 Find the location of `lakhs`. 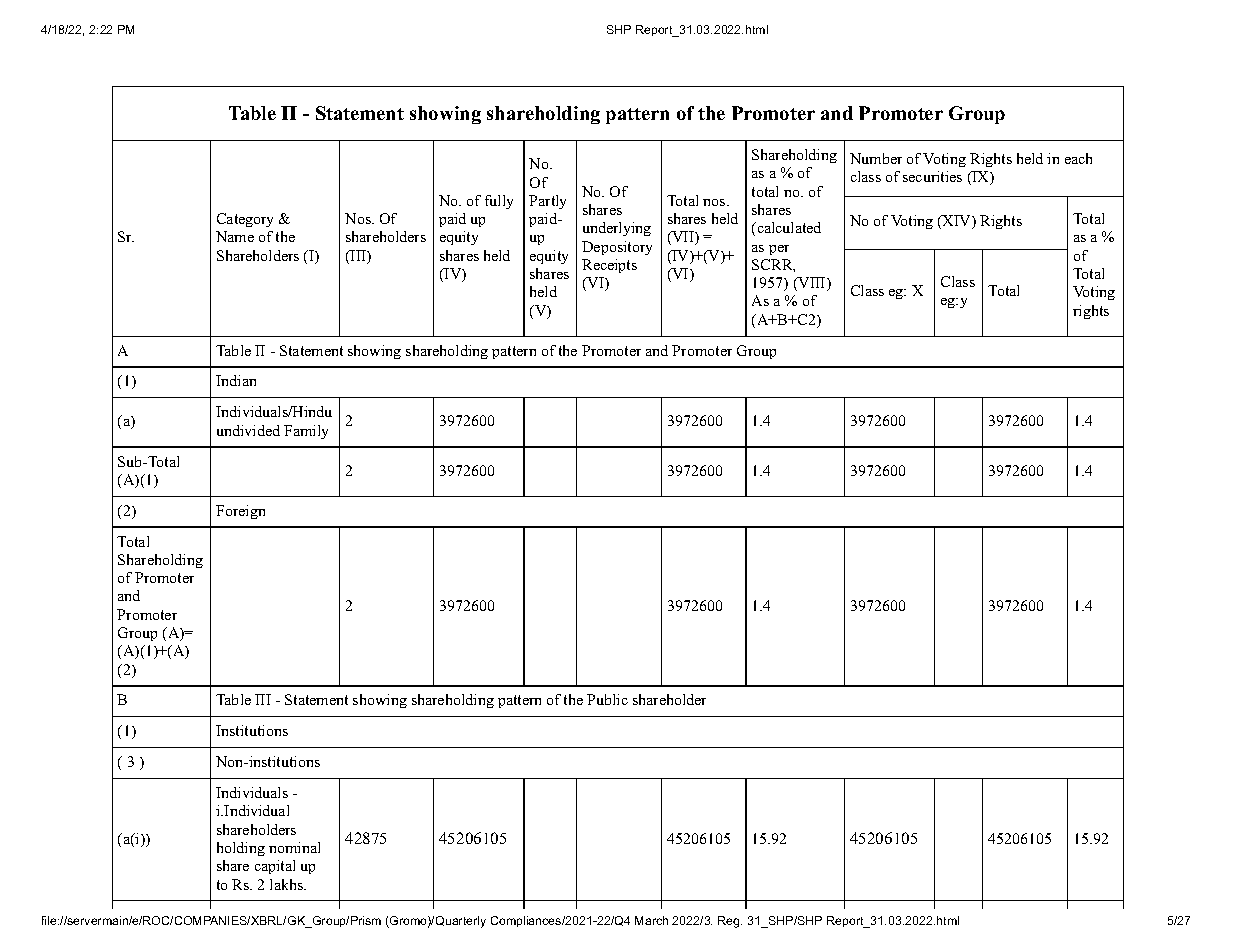

lakhs is located at coordinates (287, 884).
